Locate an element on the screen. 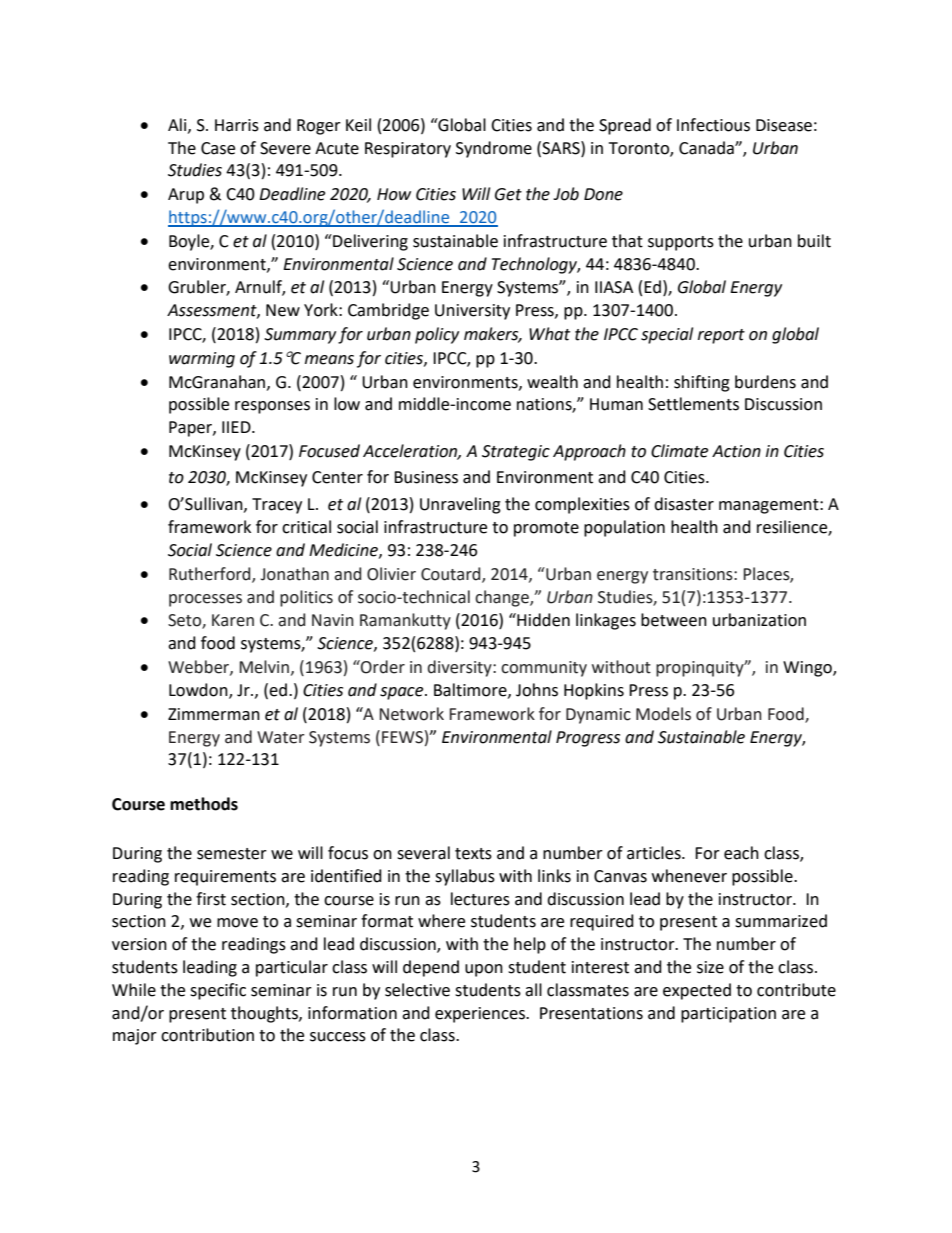 The width and height of the screenshot is (952, 1233). Canada is located at coordinates (707, 148).
